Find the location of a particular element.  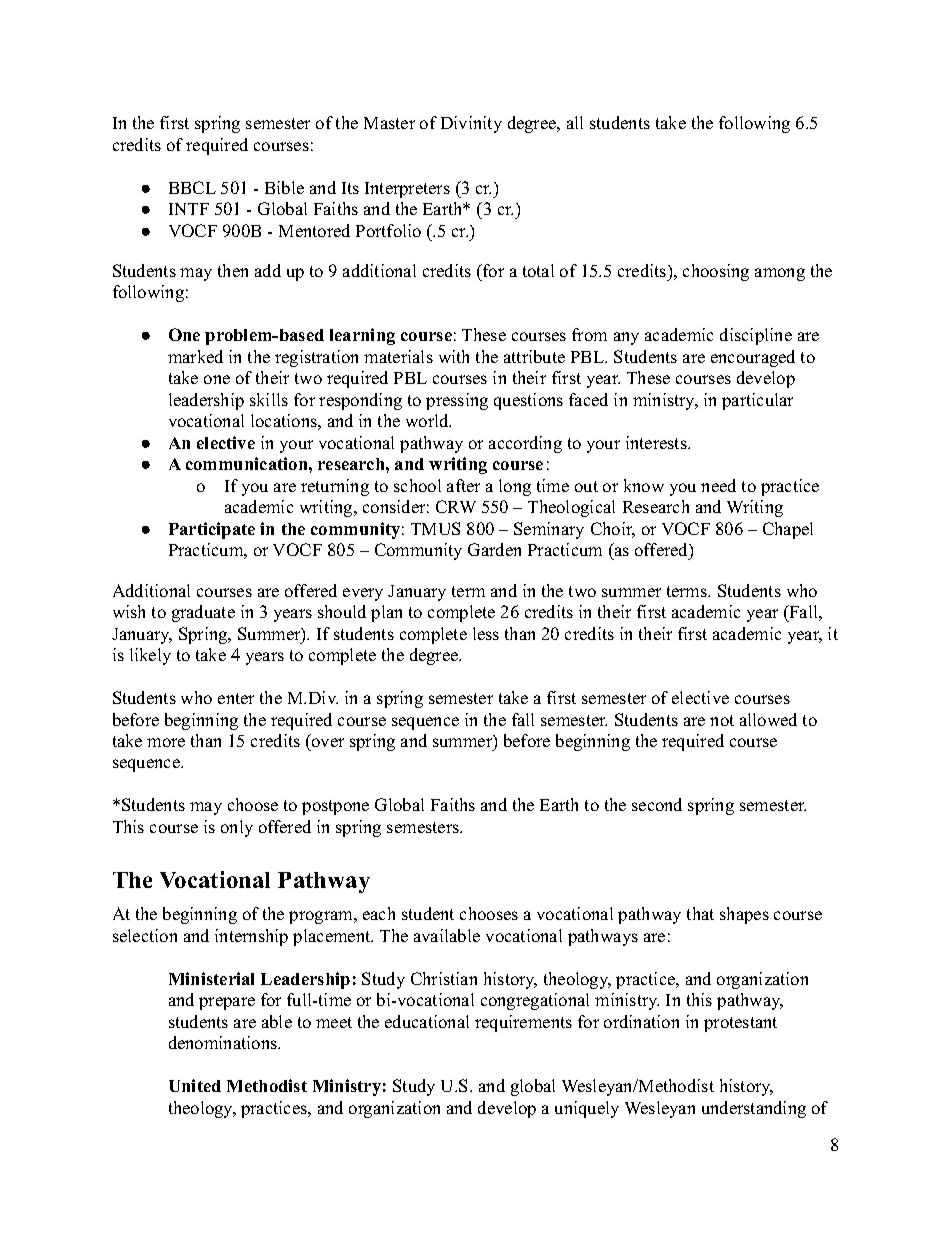

educational is located at coordinates (427, 1021).
